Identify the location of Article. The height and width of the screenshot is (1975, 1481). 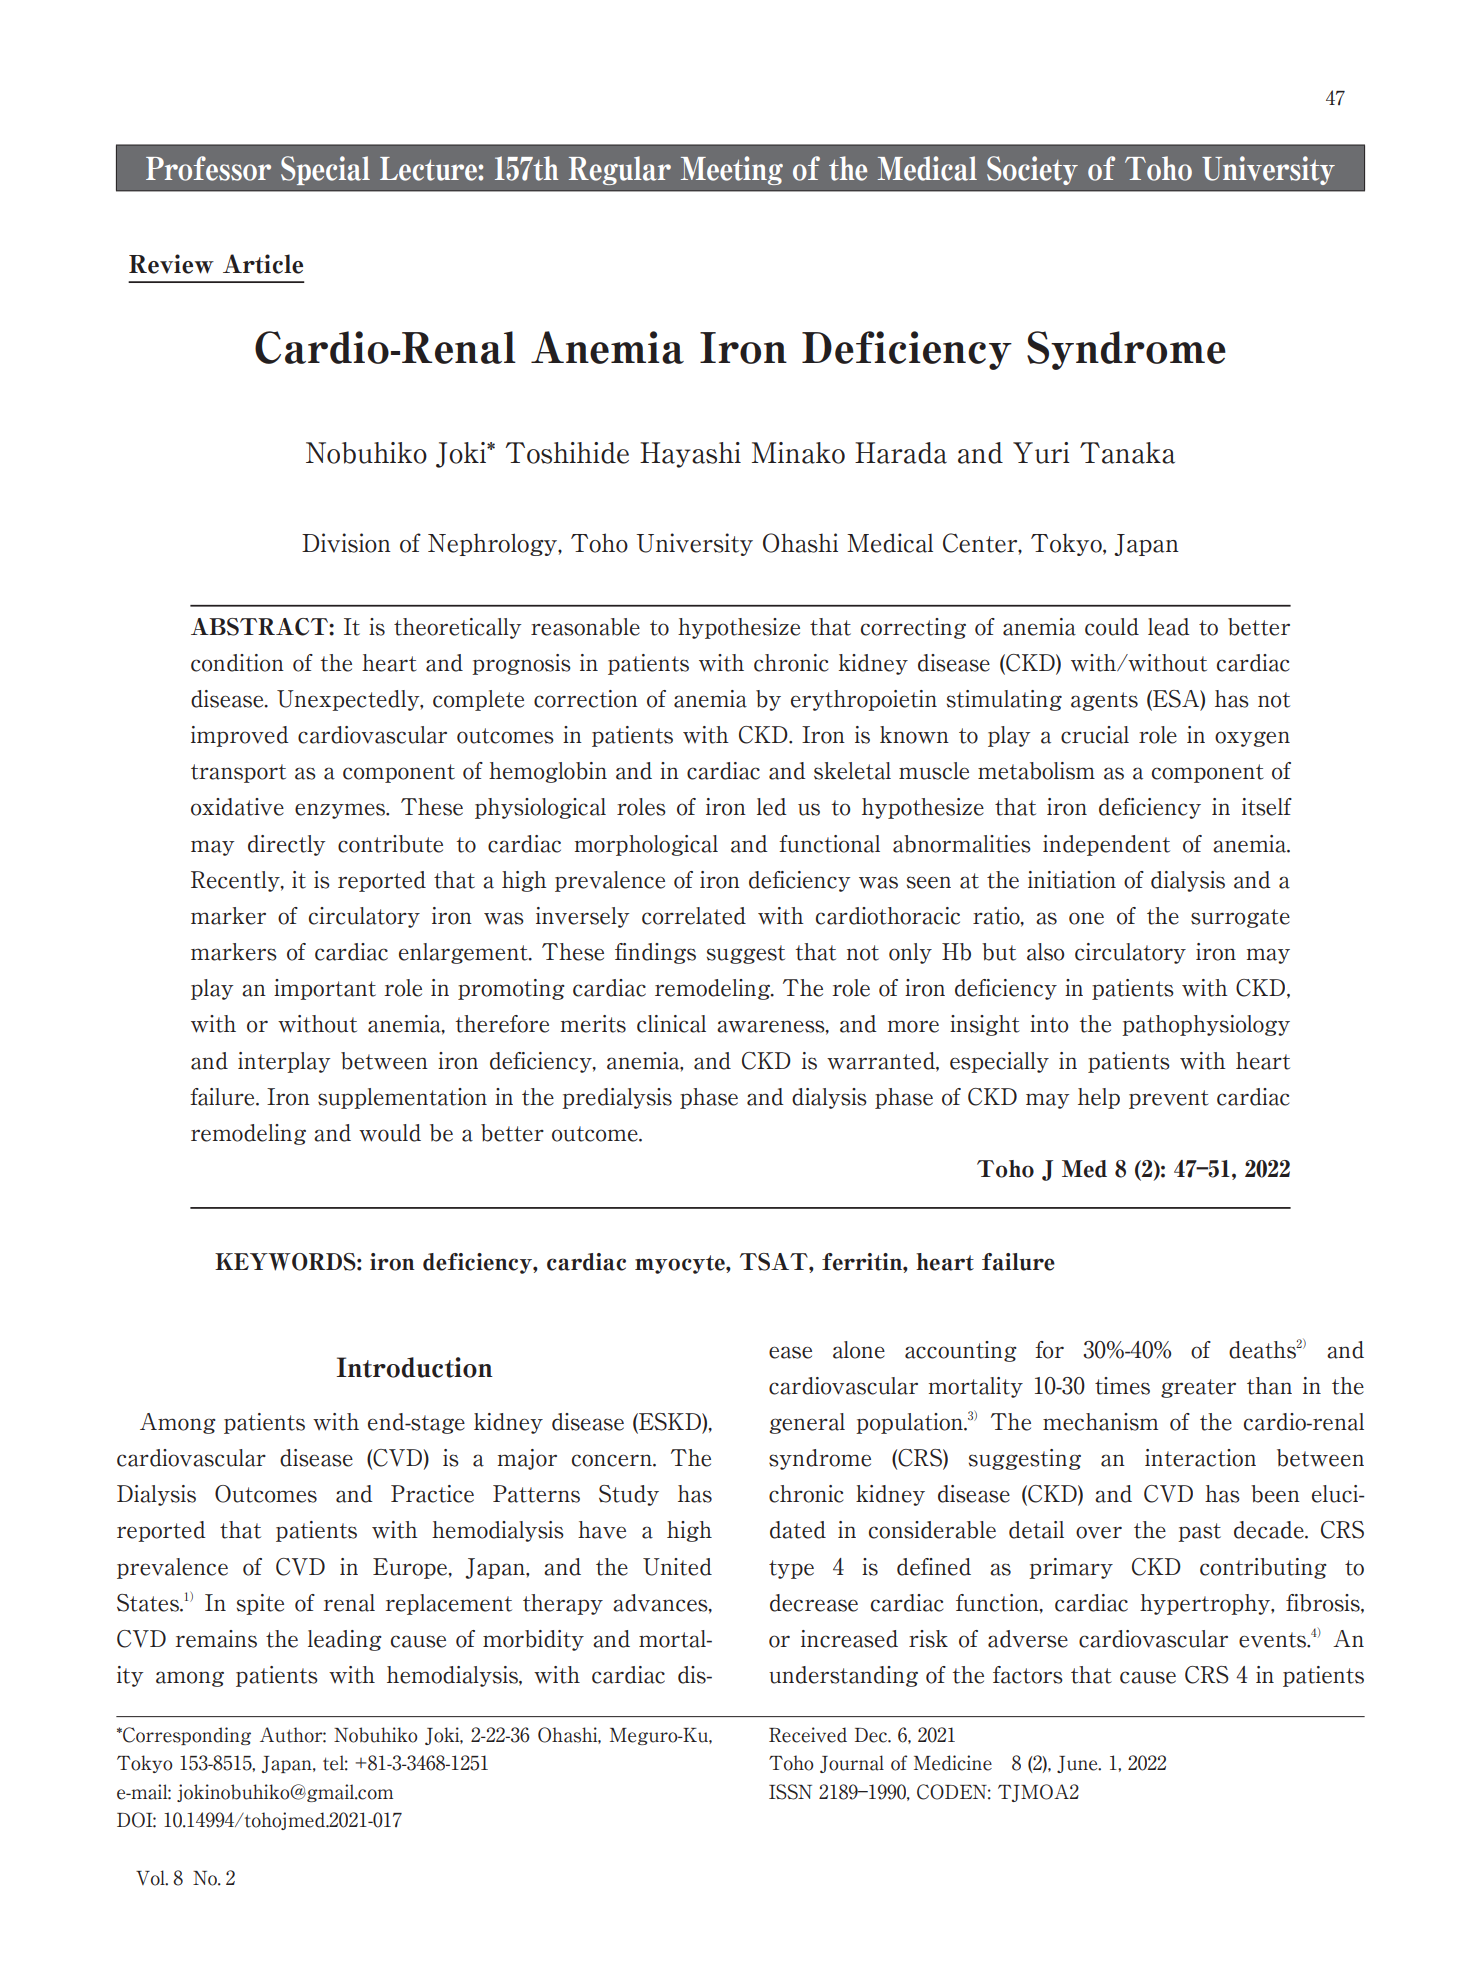
(263, 264).
